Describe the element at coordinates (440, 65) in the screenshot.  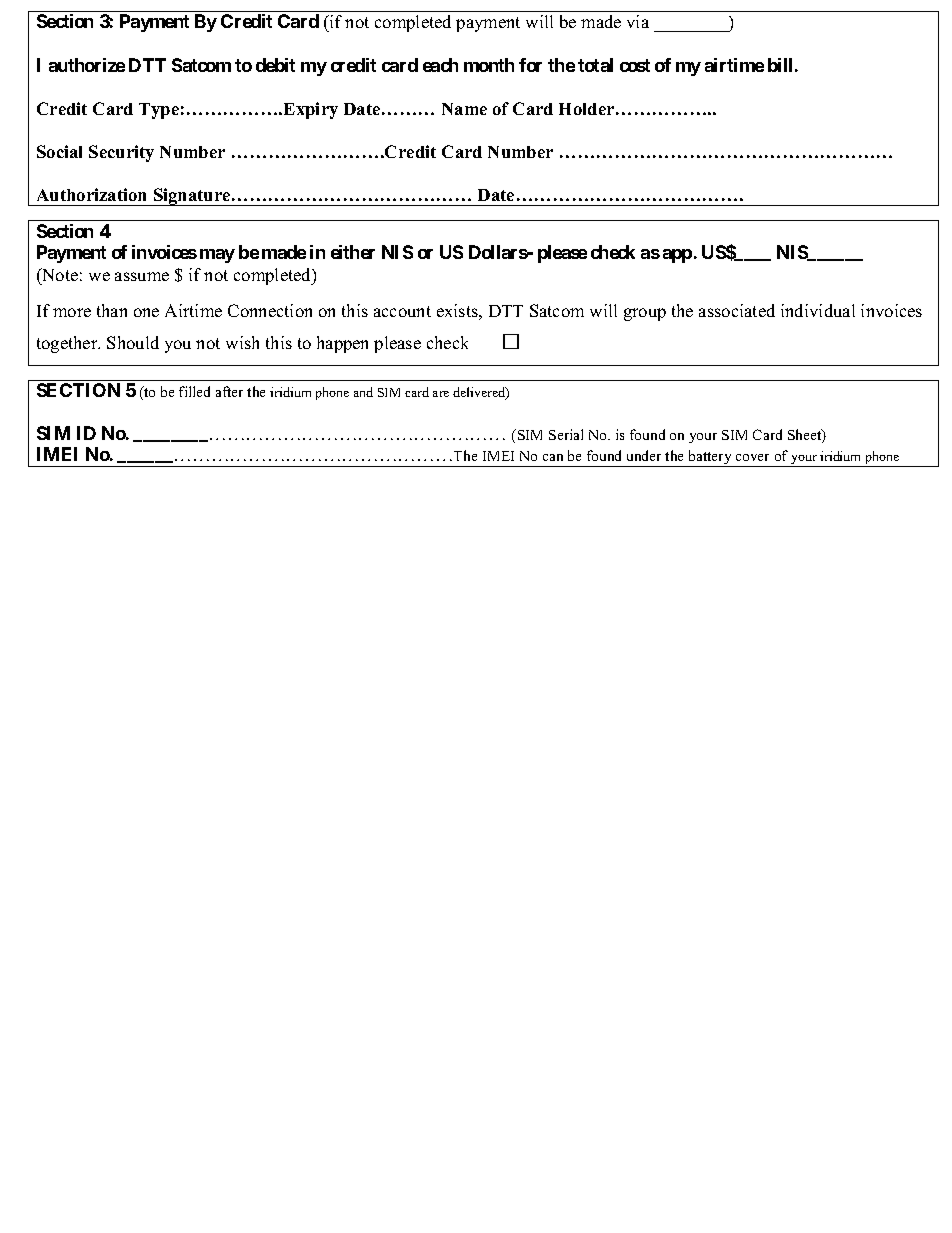
I see `each` at that location.
